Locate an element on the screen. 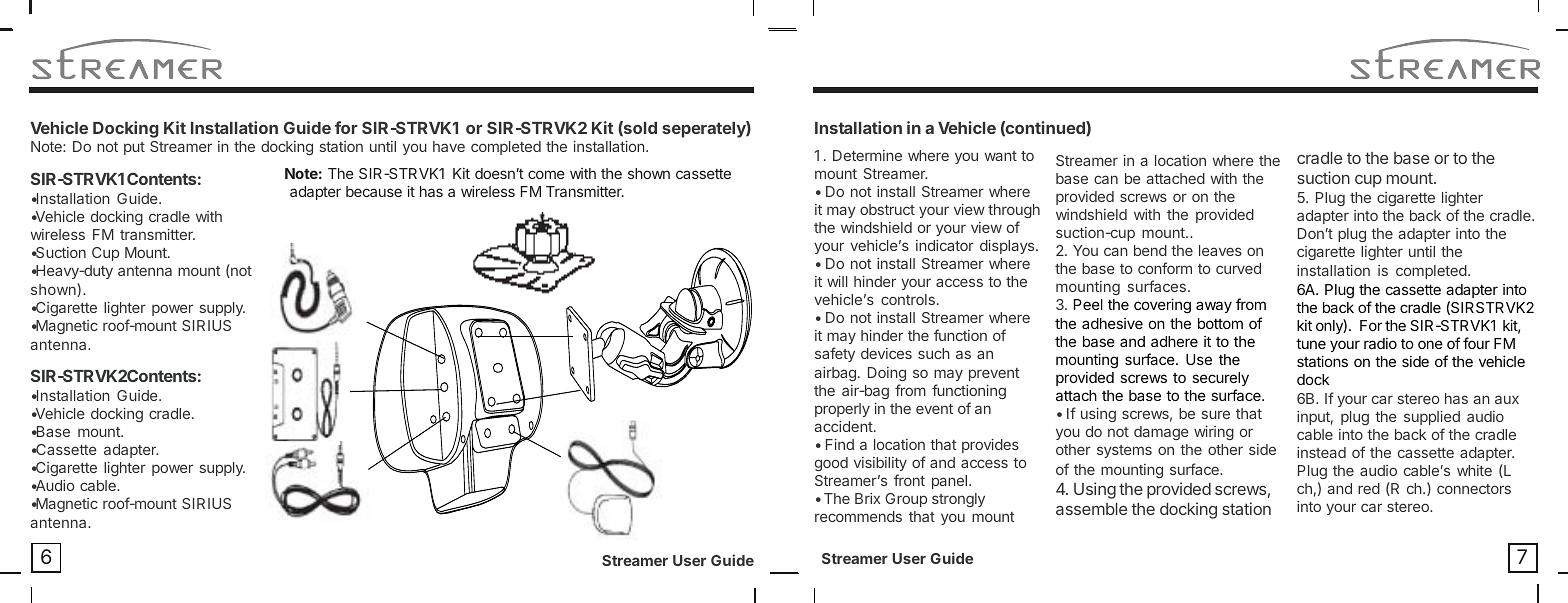 The width and height of the screenshot is (1568, 603). want is located at coordinates (1000, 156).
